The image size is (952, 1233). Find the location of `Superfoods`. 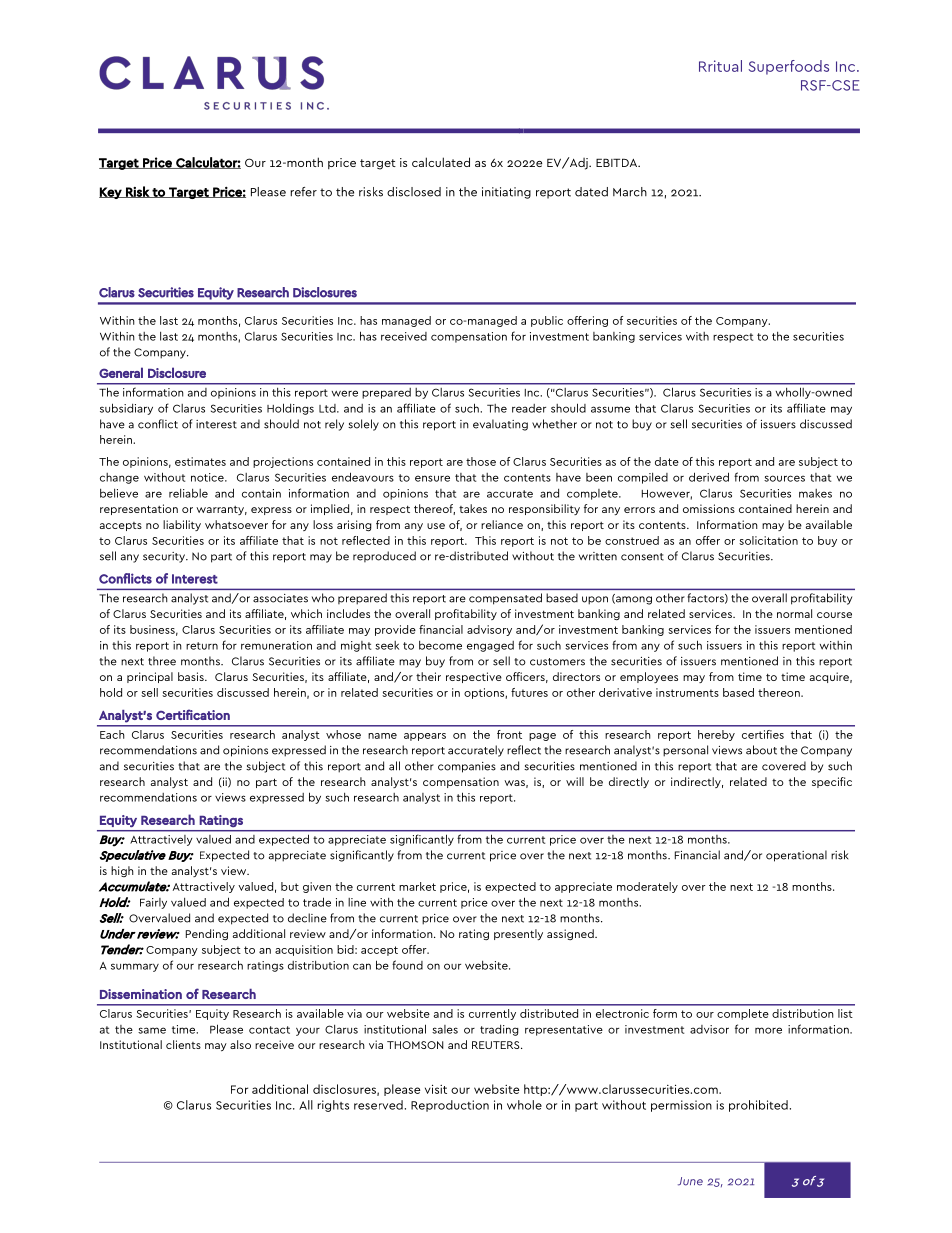

Superfoods is located at coordinates (789, 67).
